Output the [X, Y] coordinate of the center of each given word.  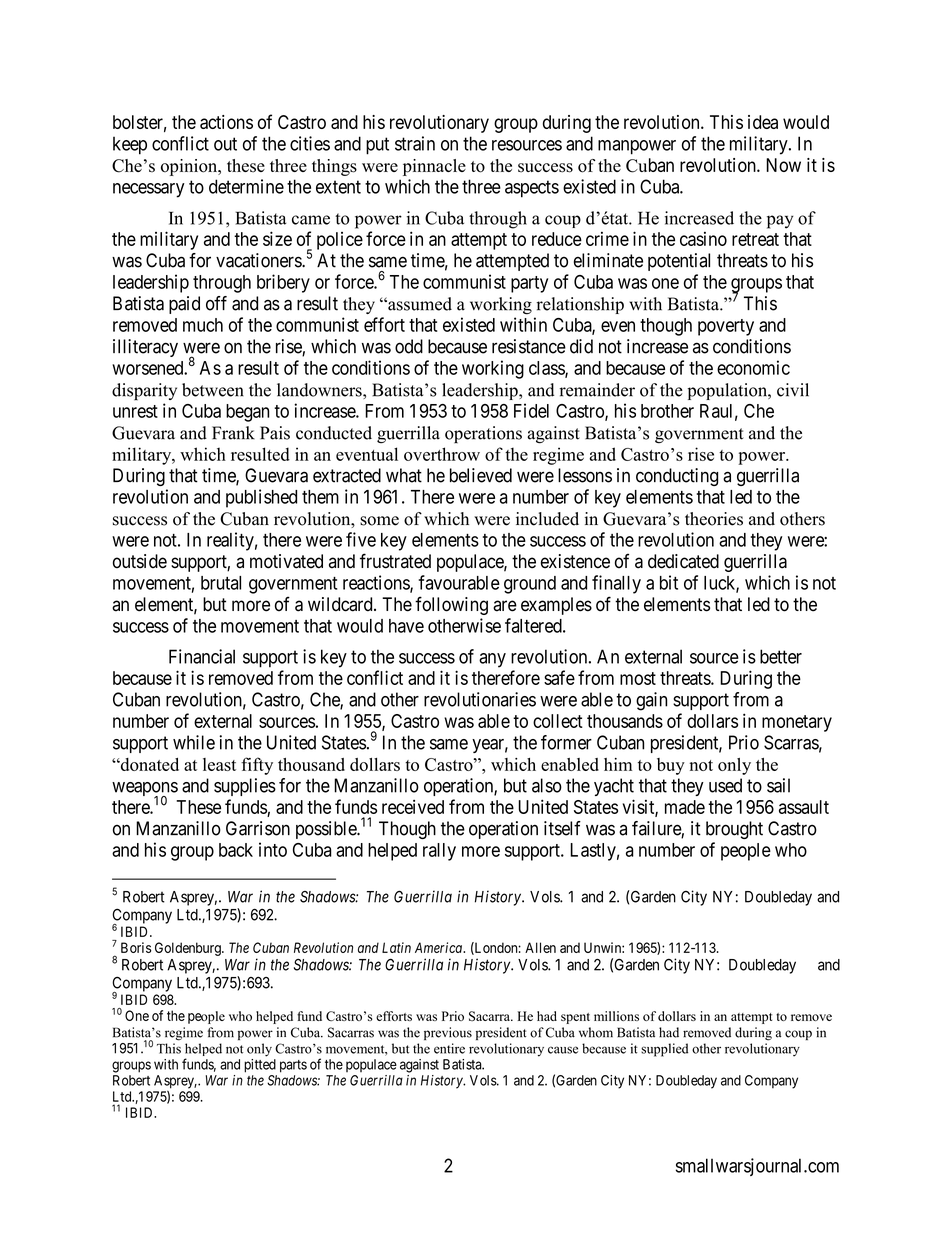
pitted [260, 1066]
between [213, 390]
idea [763, 122]
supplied [664, 1050]
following [451, 605]
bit [669, 582]
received [413, 807]
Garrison [258, 828]
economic [753, 367]
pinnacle [434, 167]
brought [734, 830]
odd [409, 346]
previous [448, 1033]
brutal [221, 583]
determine [246, 186]
